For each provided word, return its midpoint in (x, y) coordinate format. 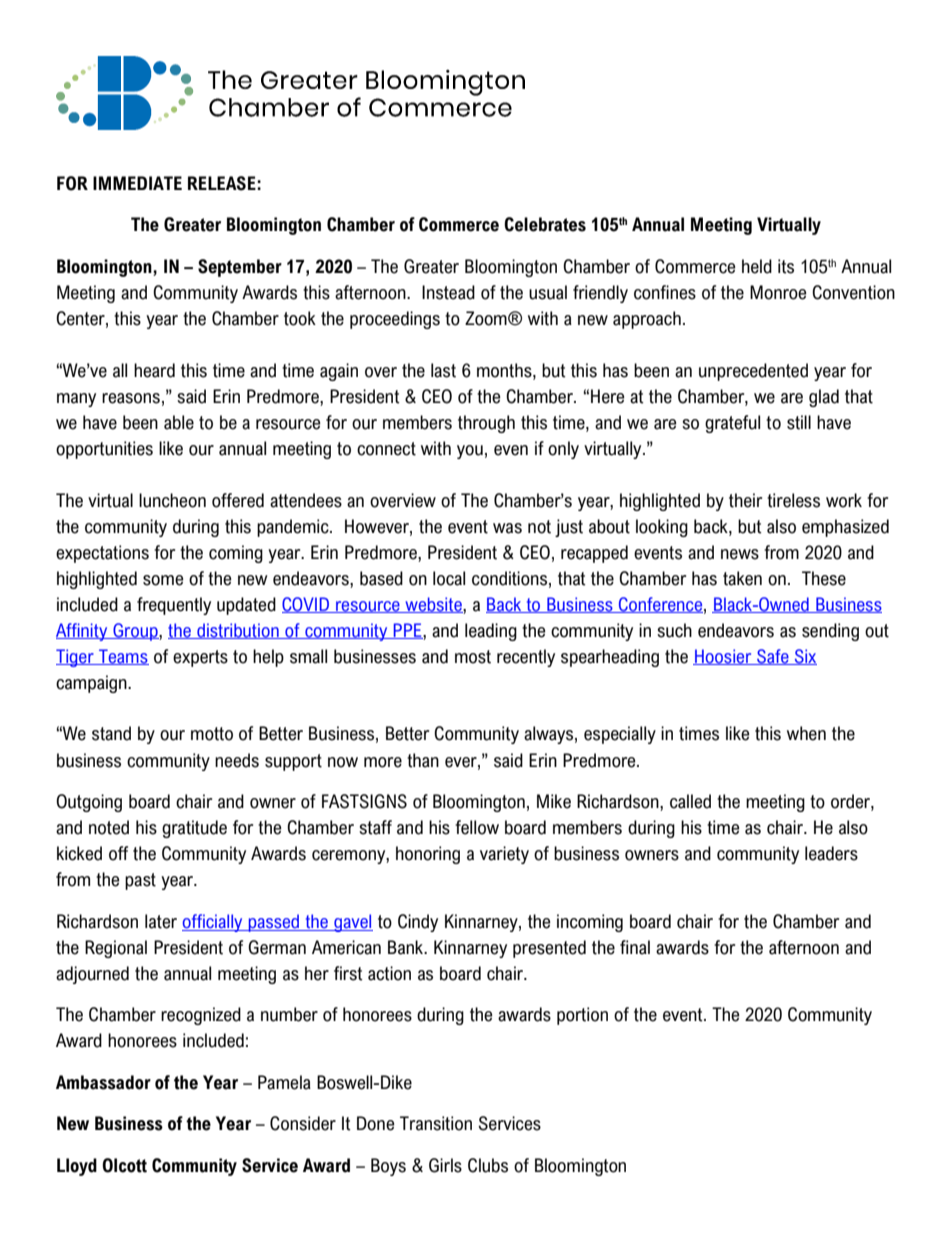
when (806, 733)
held (757, 266)
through (486, 424)
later (161, 921)
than (423, 760)
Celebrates (545, 224)
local (449, 578)
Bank (406, 947)
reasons (131, 398)
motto (212, 734)
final (635, 947)
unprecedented (753, 372)
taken (742, 578)
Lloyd (77, 1167)
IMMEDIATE (137, 183)
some (163, 580)
